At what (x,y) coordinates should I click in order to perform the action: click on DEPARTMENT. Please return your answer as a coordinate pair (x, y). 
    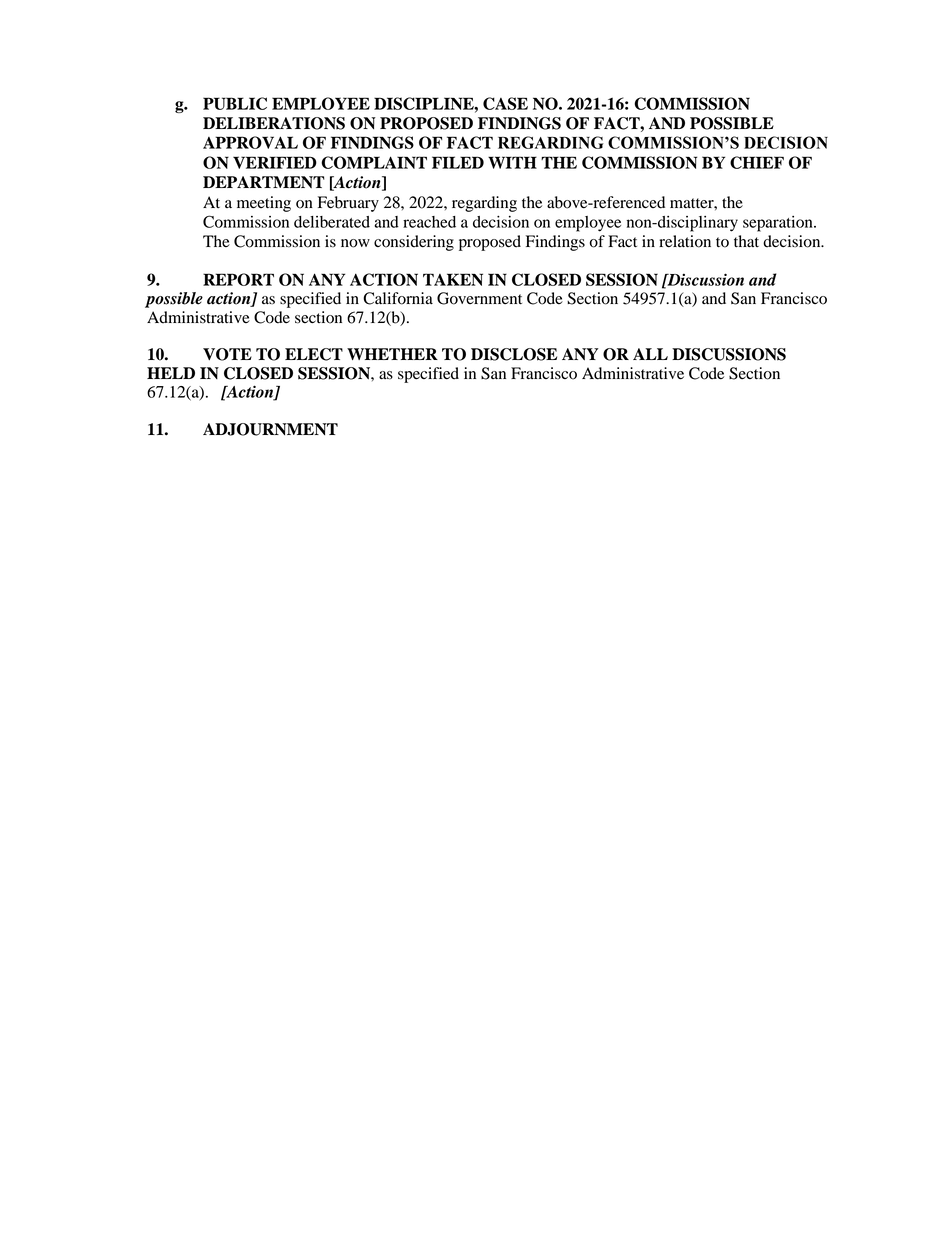
    Looking at the image, I should click on (264, 182).
